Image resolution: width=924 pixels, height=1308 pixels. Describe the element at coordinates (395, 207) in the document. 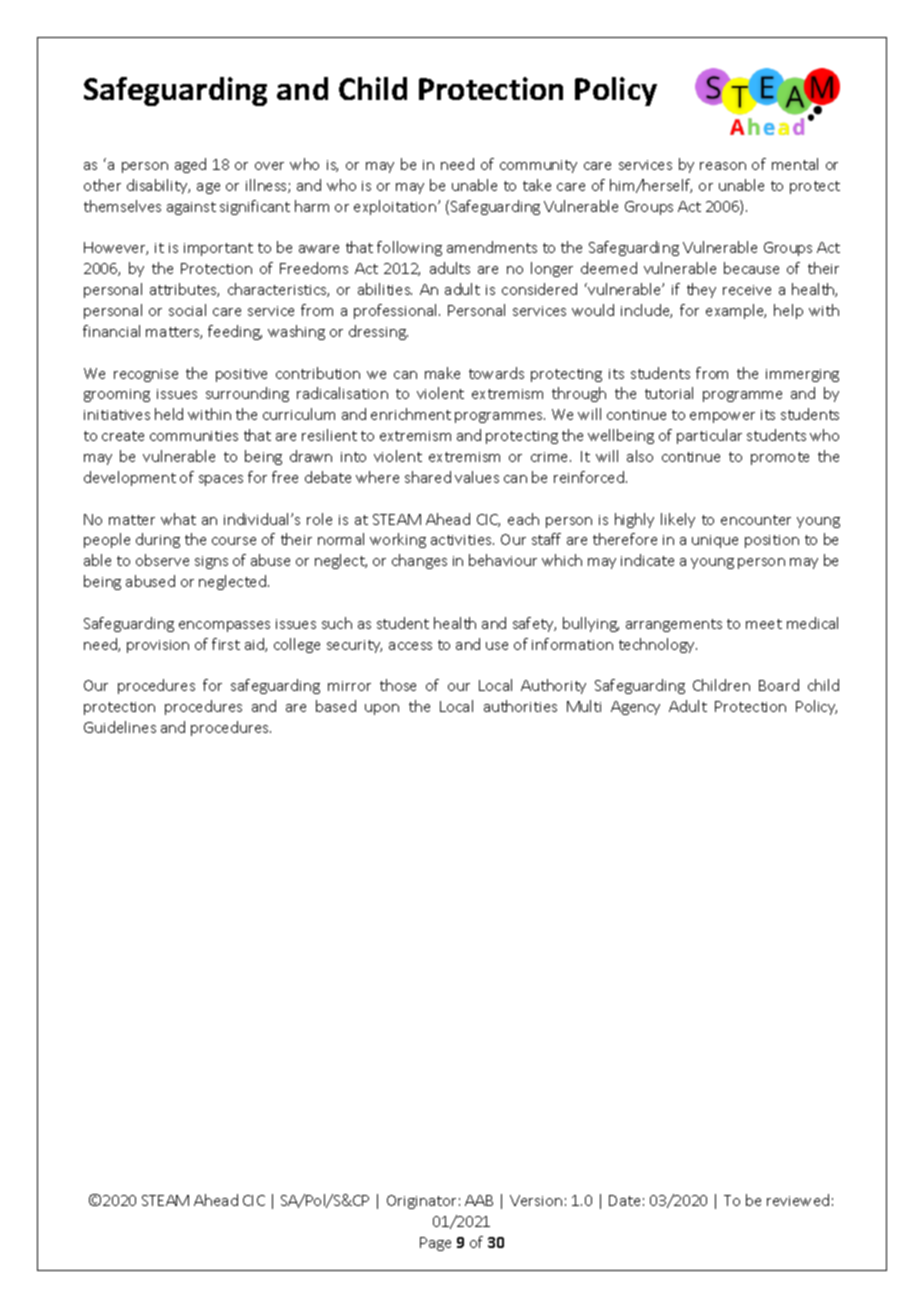

I see `exploitation` at that location.
